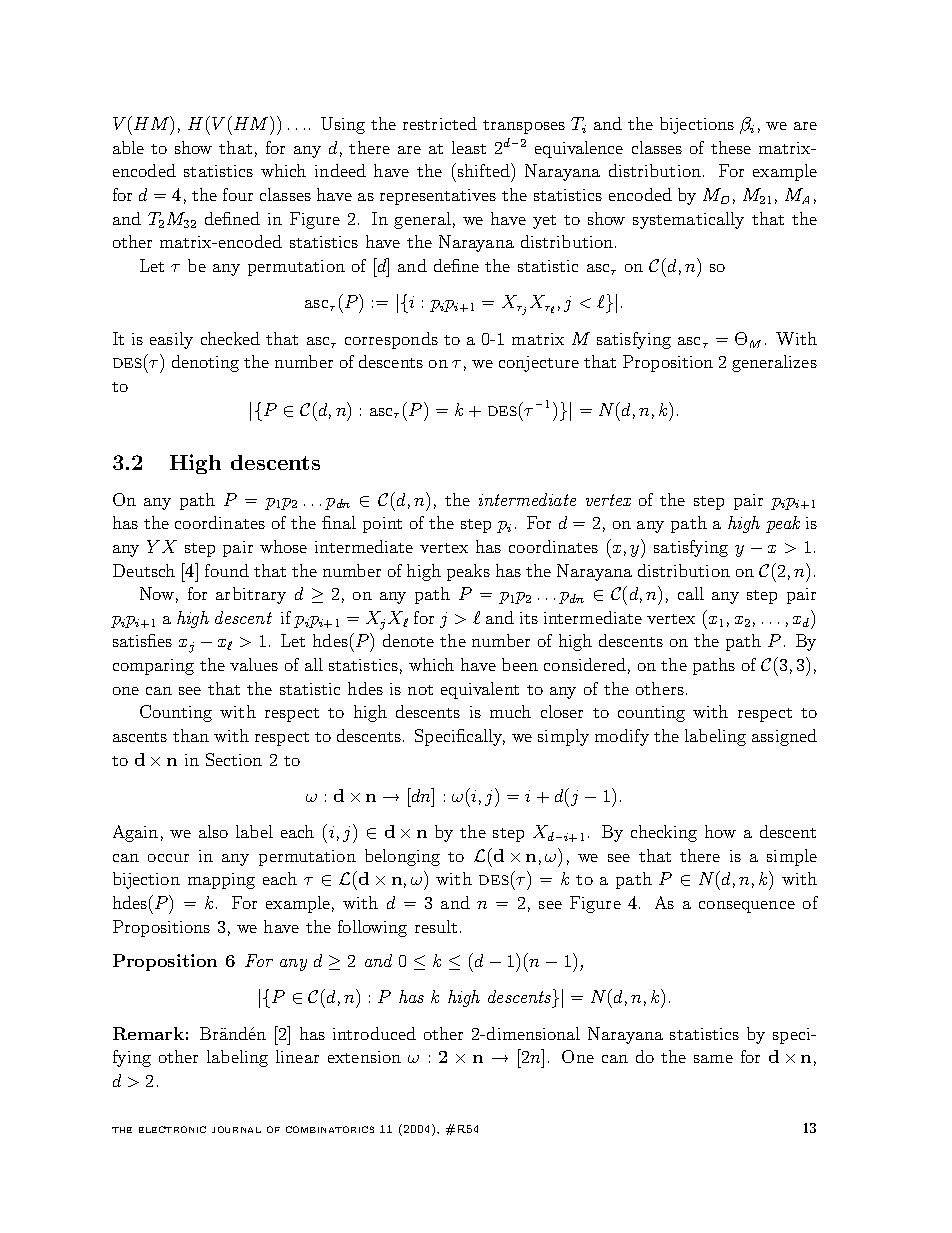 The image size is (952, 1233). I want to click on mapping, so click(221, 881).
